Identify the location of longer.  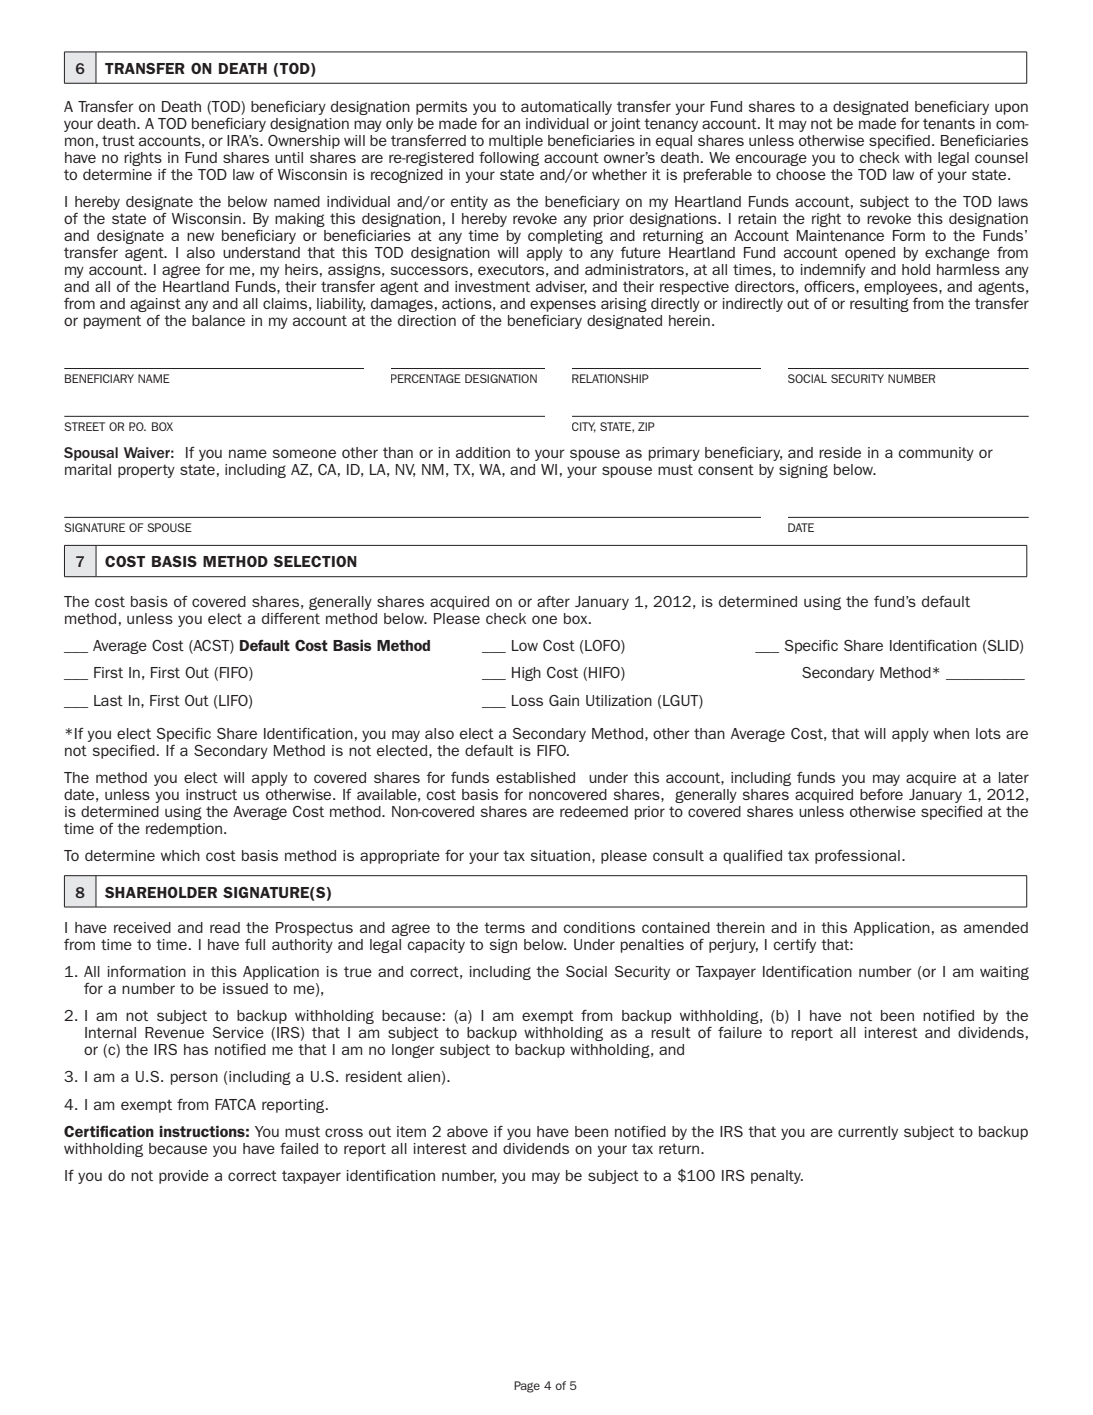
(413, 1051).
